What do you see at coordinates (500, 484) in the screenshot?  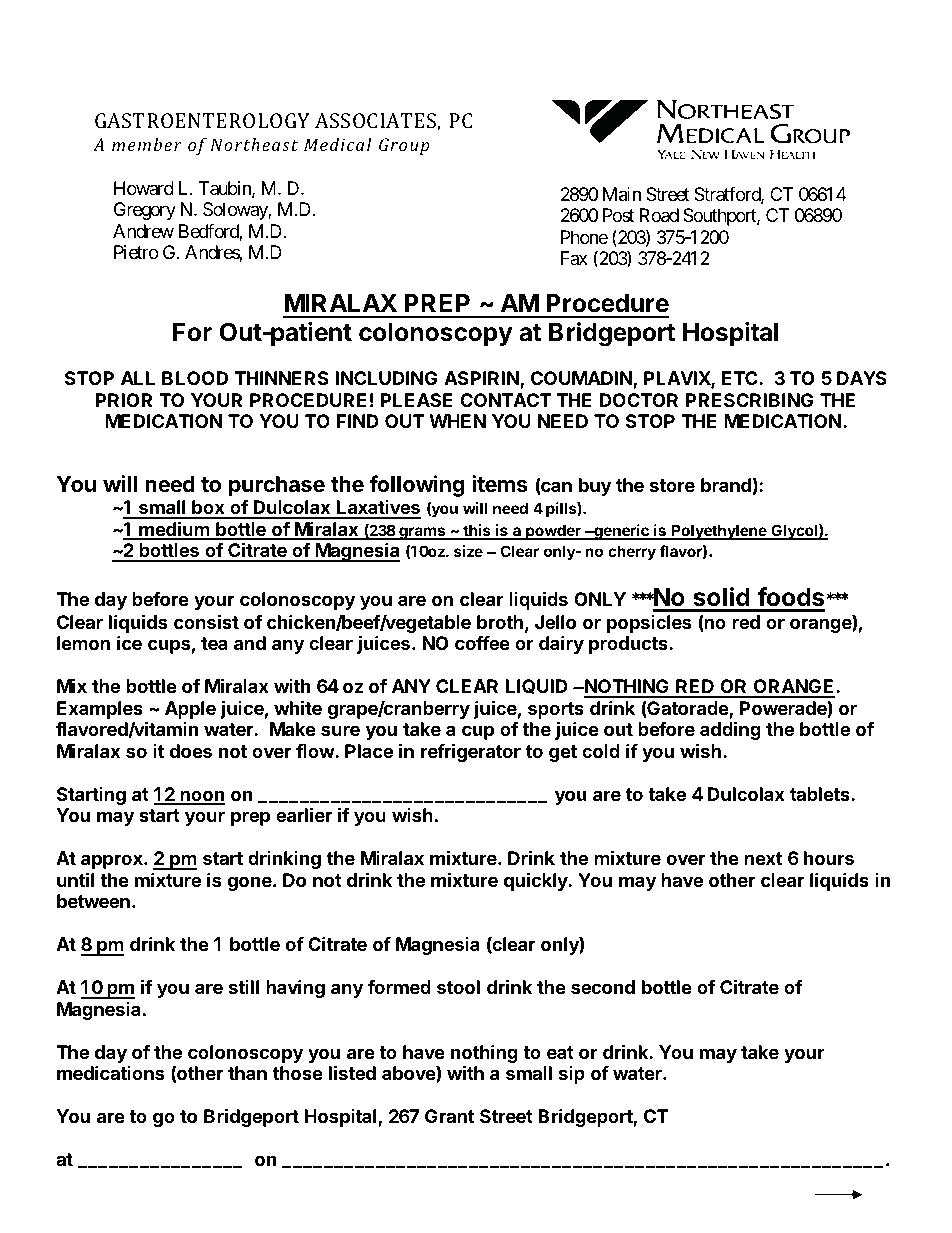 I see `items` at bounding box center [500, 484].
